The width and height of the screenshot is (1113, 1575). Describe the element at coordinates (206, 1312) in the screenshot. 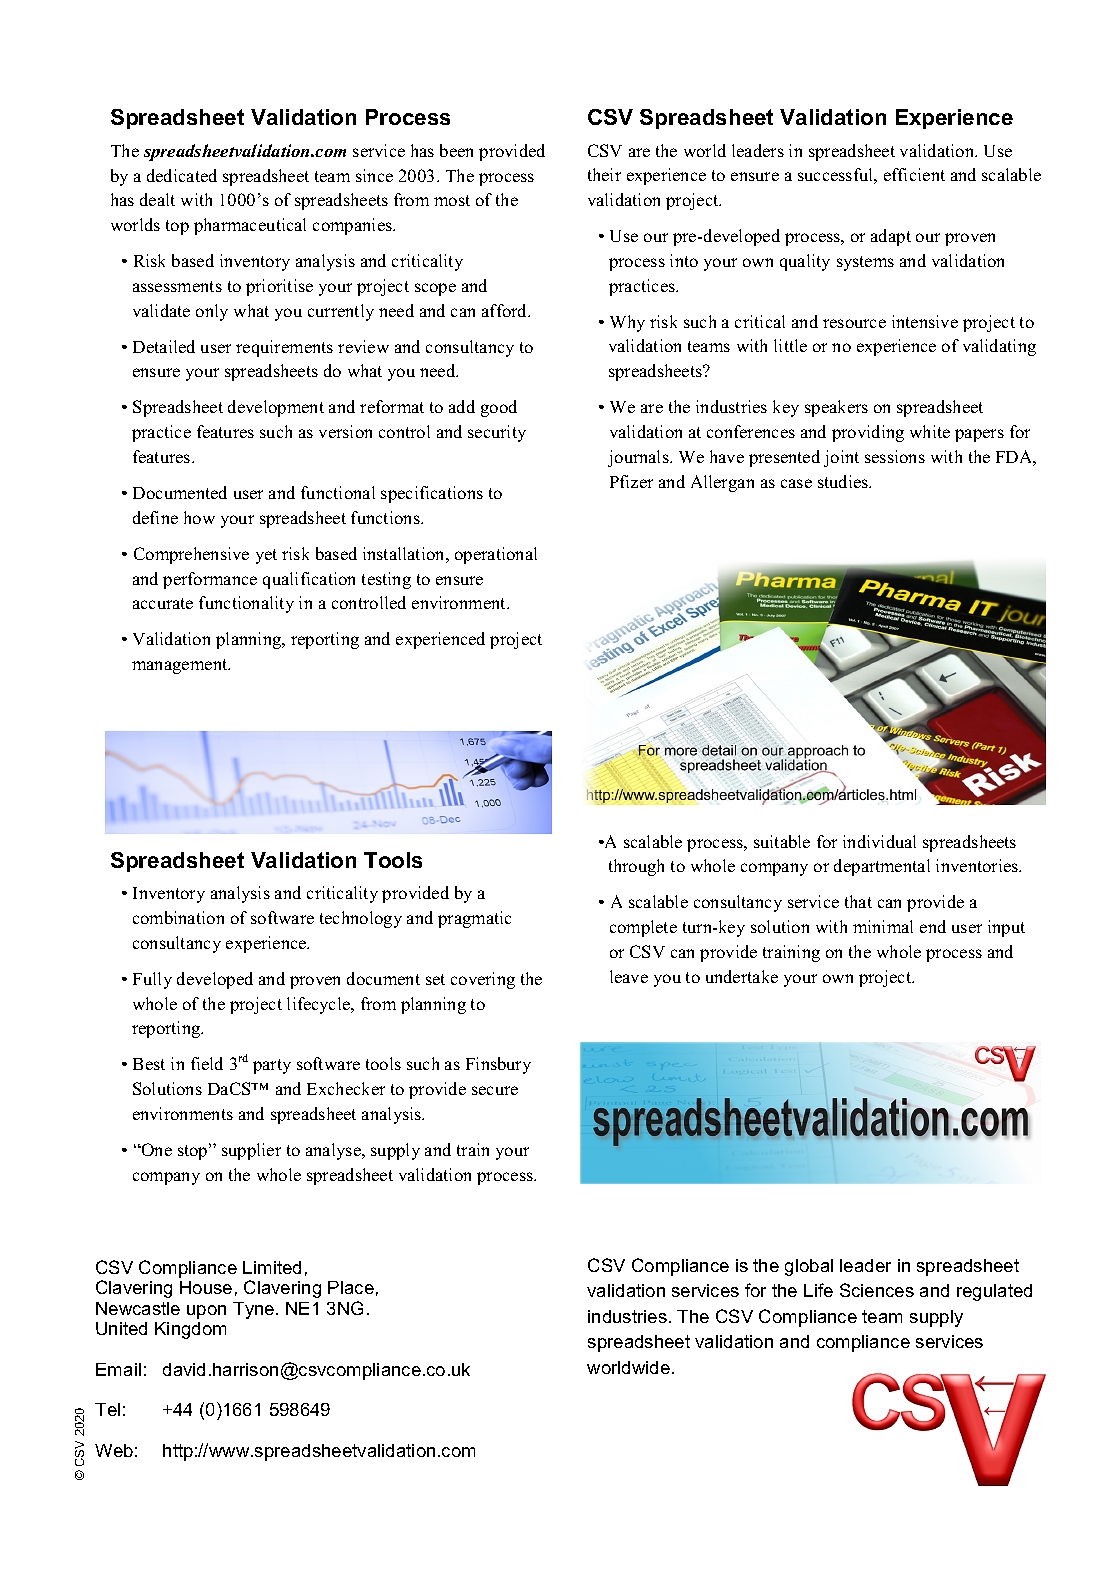

I see `upon` at that location.
